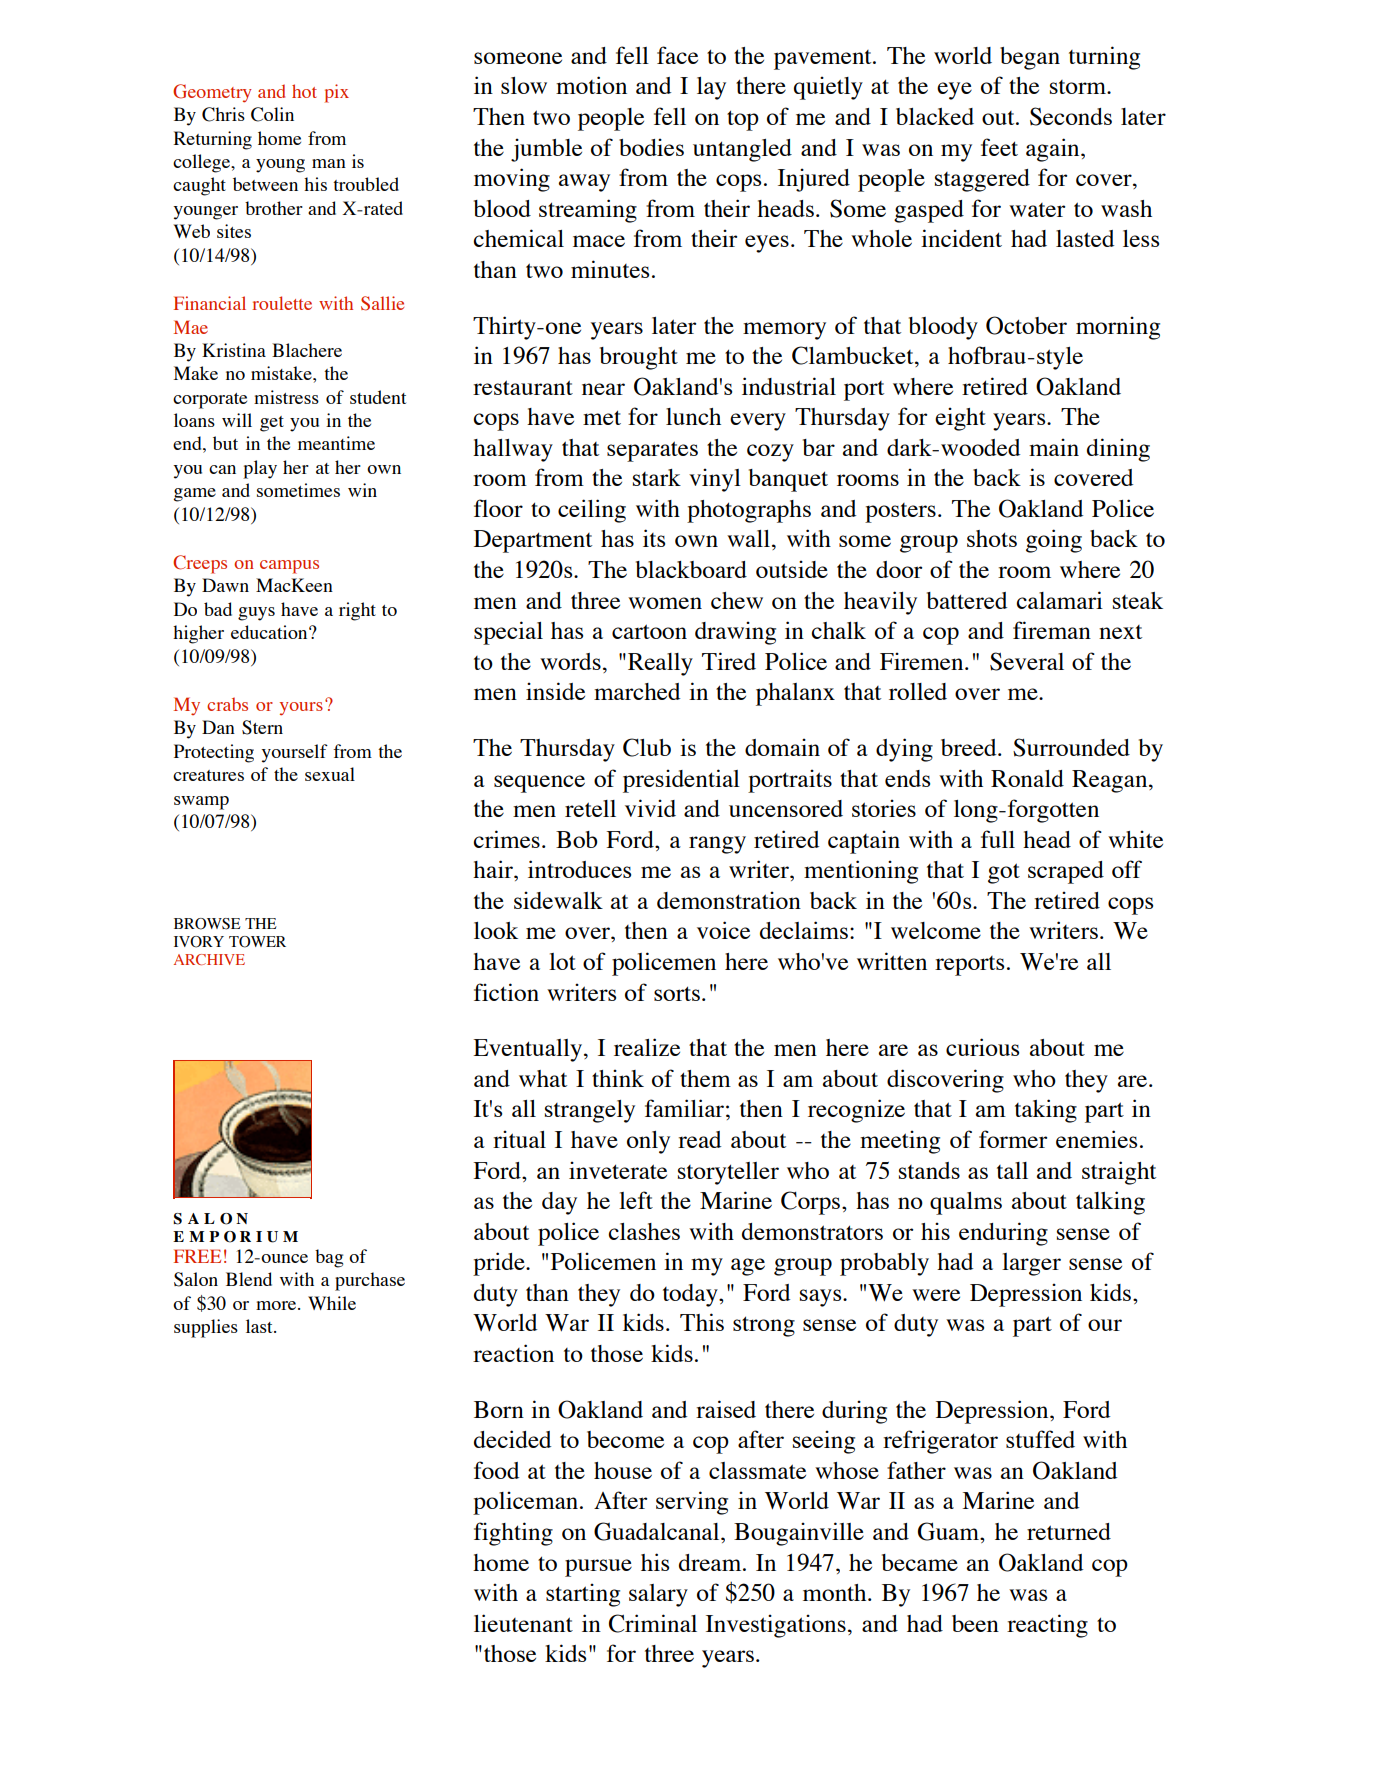 The height and width of the image is (1780, 1375). Describe the element at coordinates (330, 774) in the image. I see `sexual` at that location.
